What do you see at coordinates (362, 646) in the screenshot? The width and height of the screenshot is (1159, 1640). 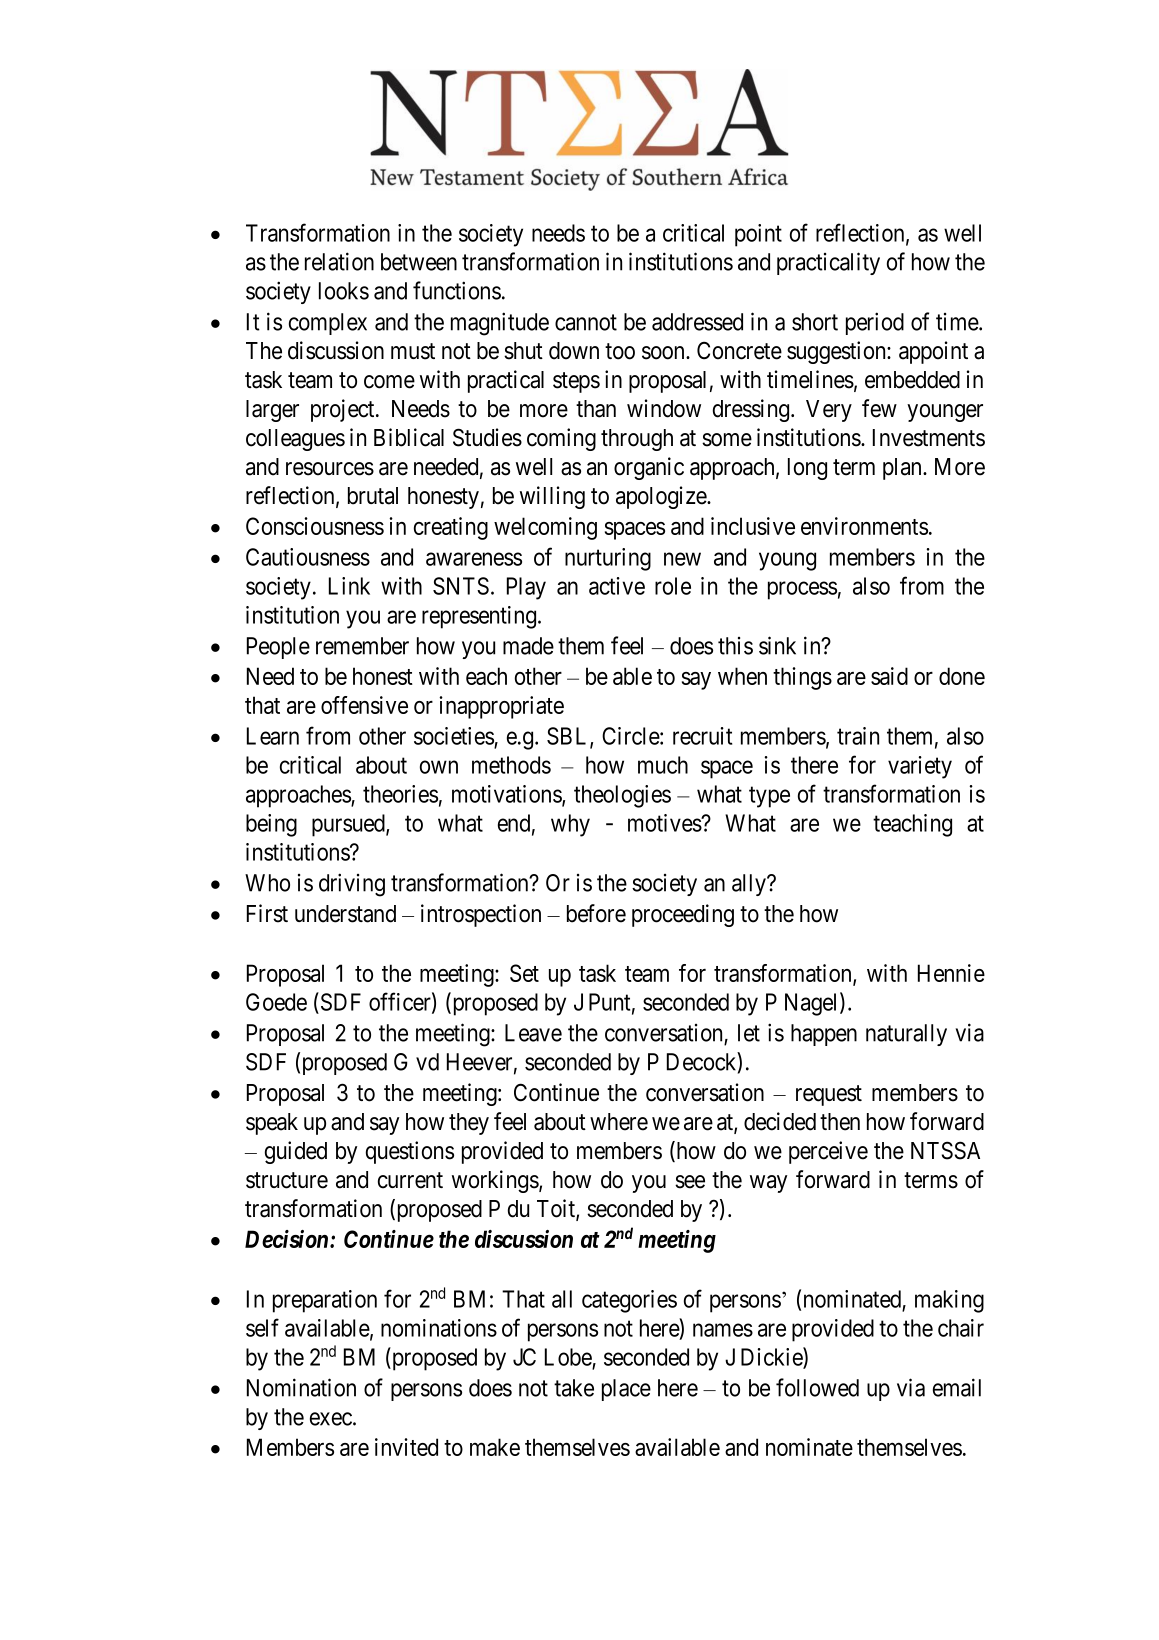 I see `remember` at bounding box center [362, 646].
